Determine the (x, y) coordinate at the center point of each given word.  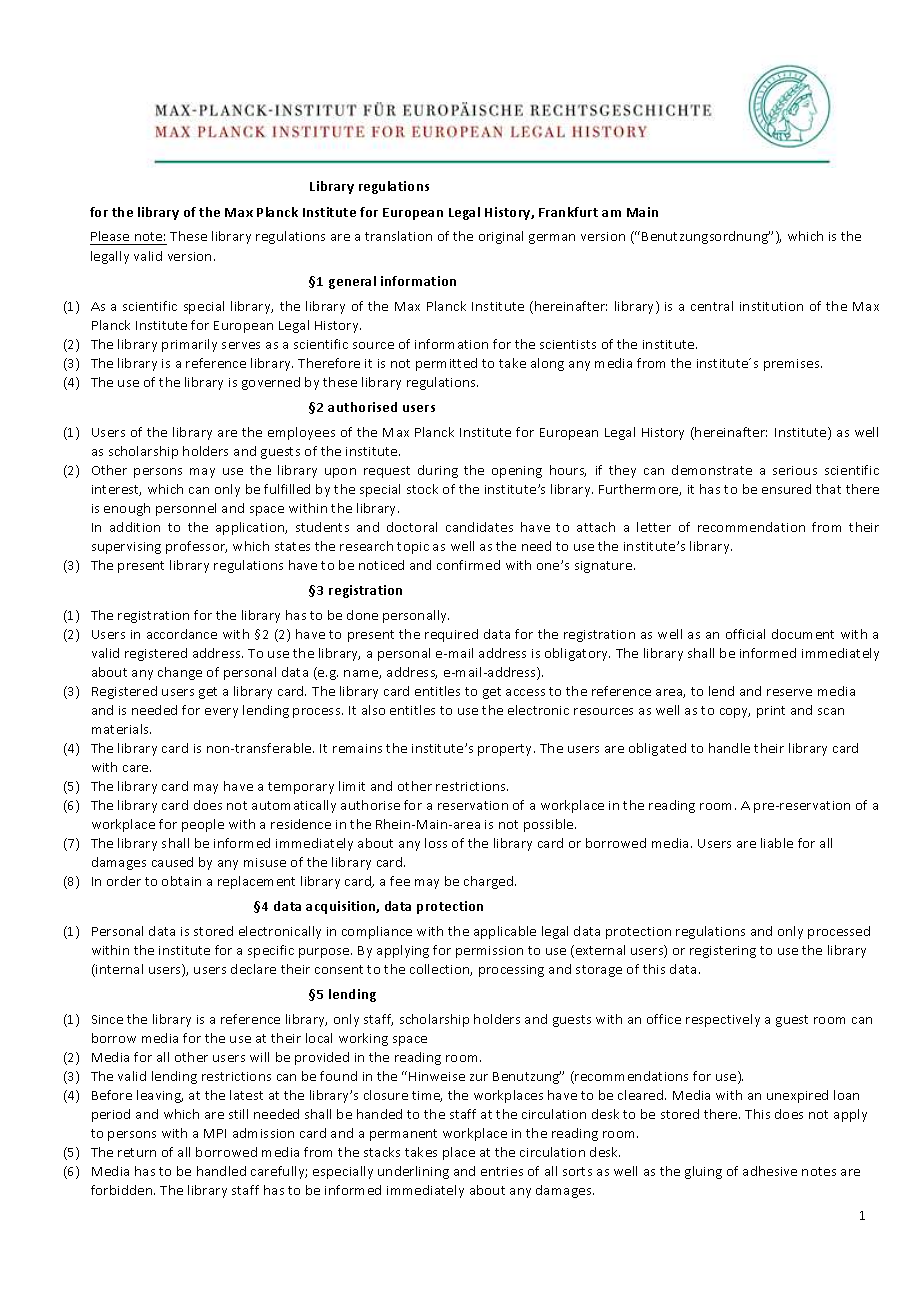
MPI (215, 1133)
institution (771, 306)
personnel (186, 509)
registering (723, 952)
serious (795, 470)
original (501, 237)
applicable (505, 932)
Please (111, 238)
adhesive (770, 1171)
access (525, 692)
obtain (181, 881)
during (438, 471)
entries (502, 1171)
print (771, 712)
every (221, 713)
